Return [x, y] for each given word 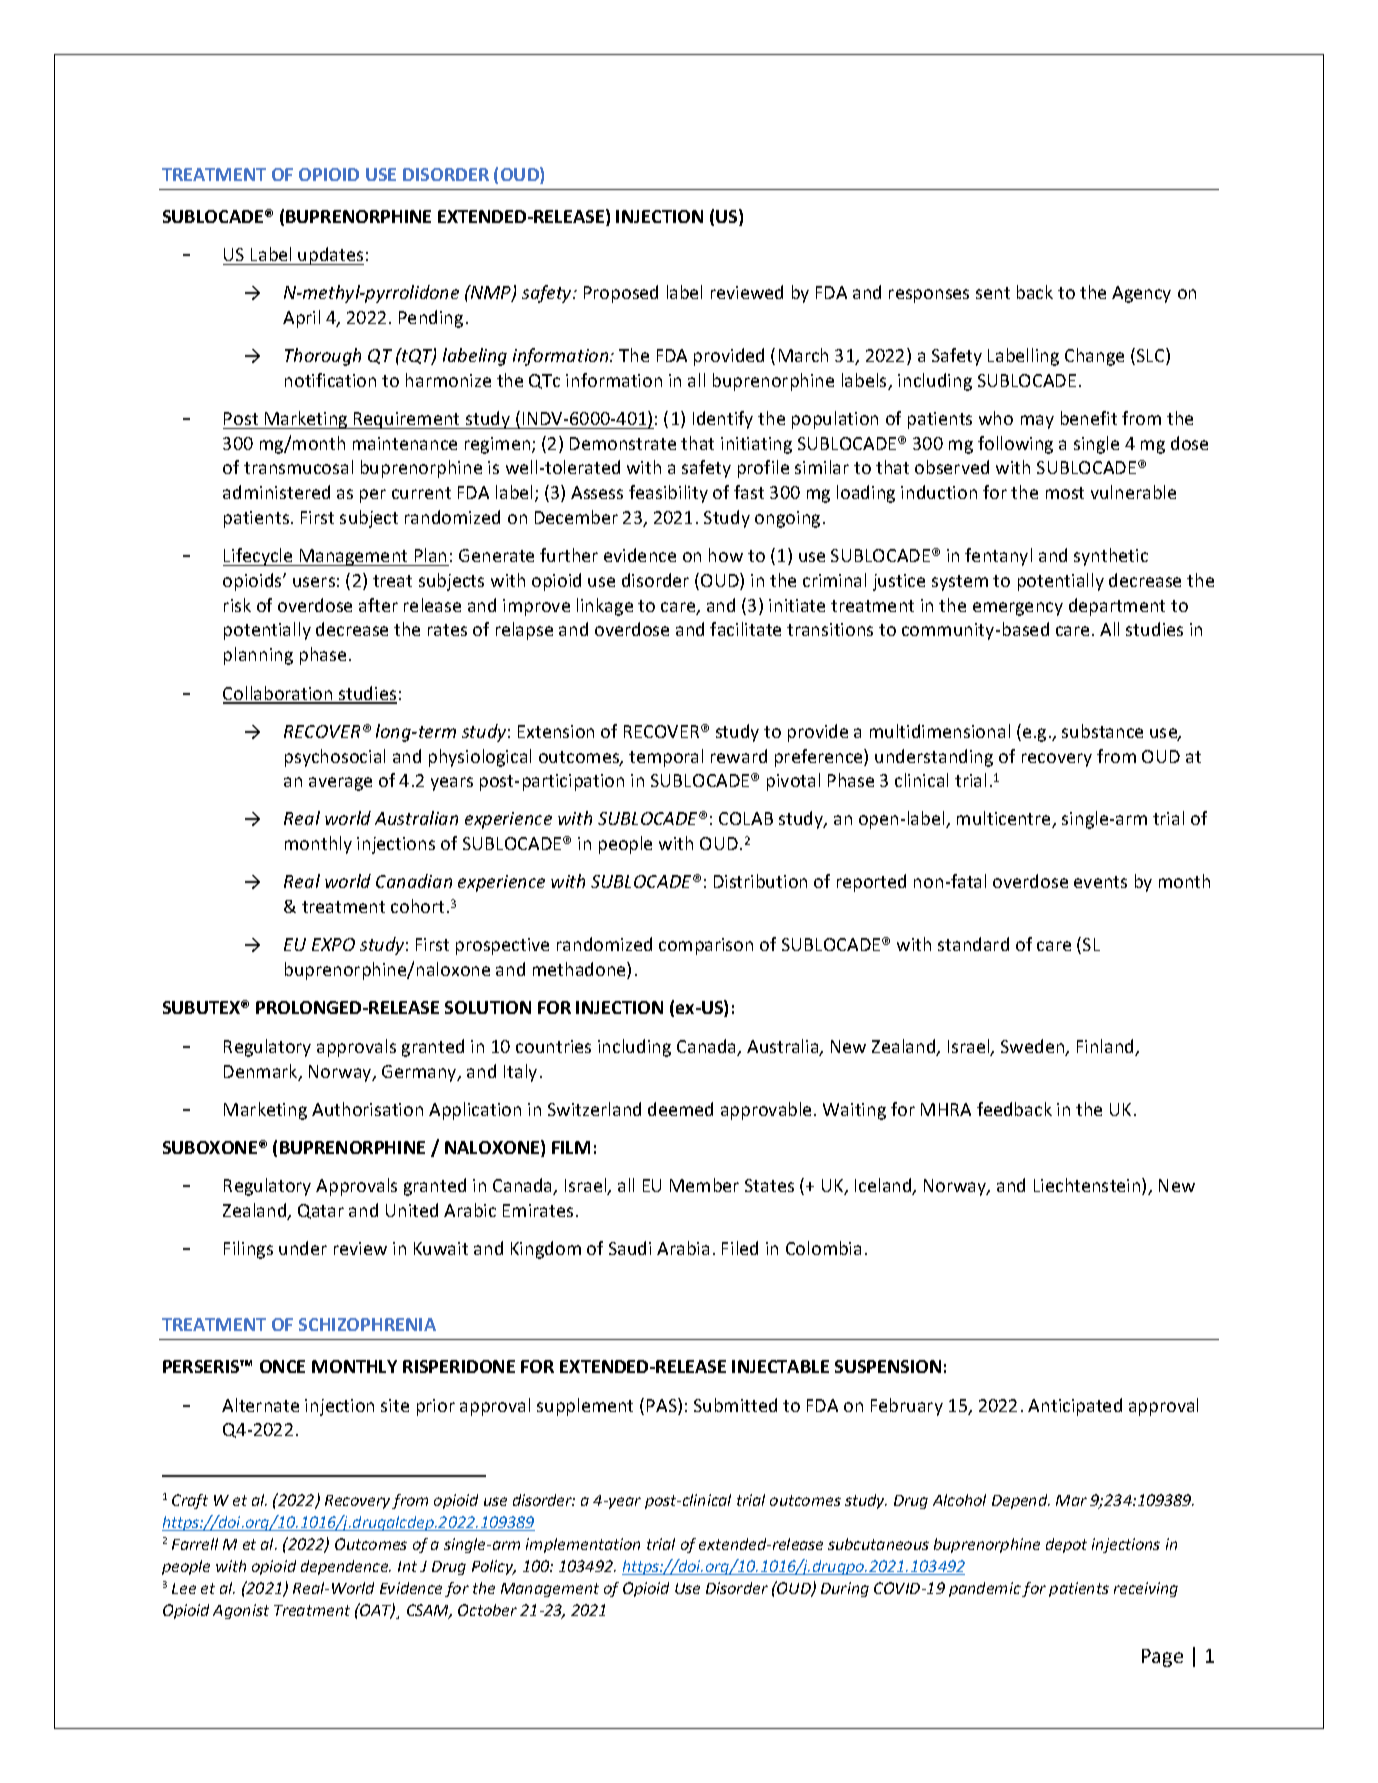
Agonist [241, 1611]
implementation [583, 1545]
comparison [706, 946]
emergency [1018, 609]
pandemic [986, 1589]
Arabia [683, 1248]
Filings [248, 1250]
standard [973, 944]
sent [993, 293]
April [301, 319]
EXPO [333, 944]
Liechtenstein [1088, 1186]
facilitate [745, 629]
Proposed [621, 294]
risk [237, 605]
